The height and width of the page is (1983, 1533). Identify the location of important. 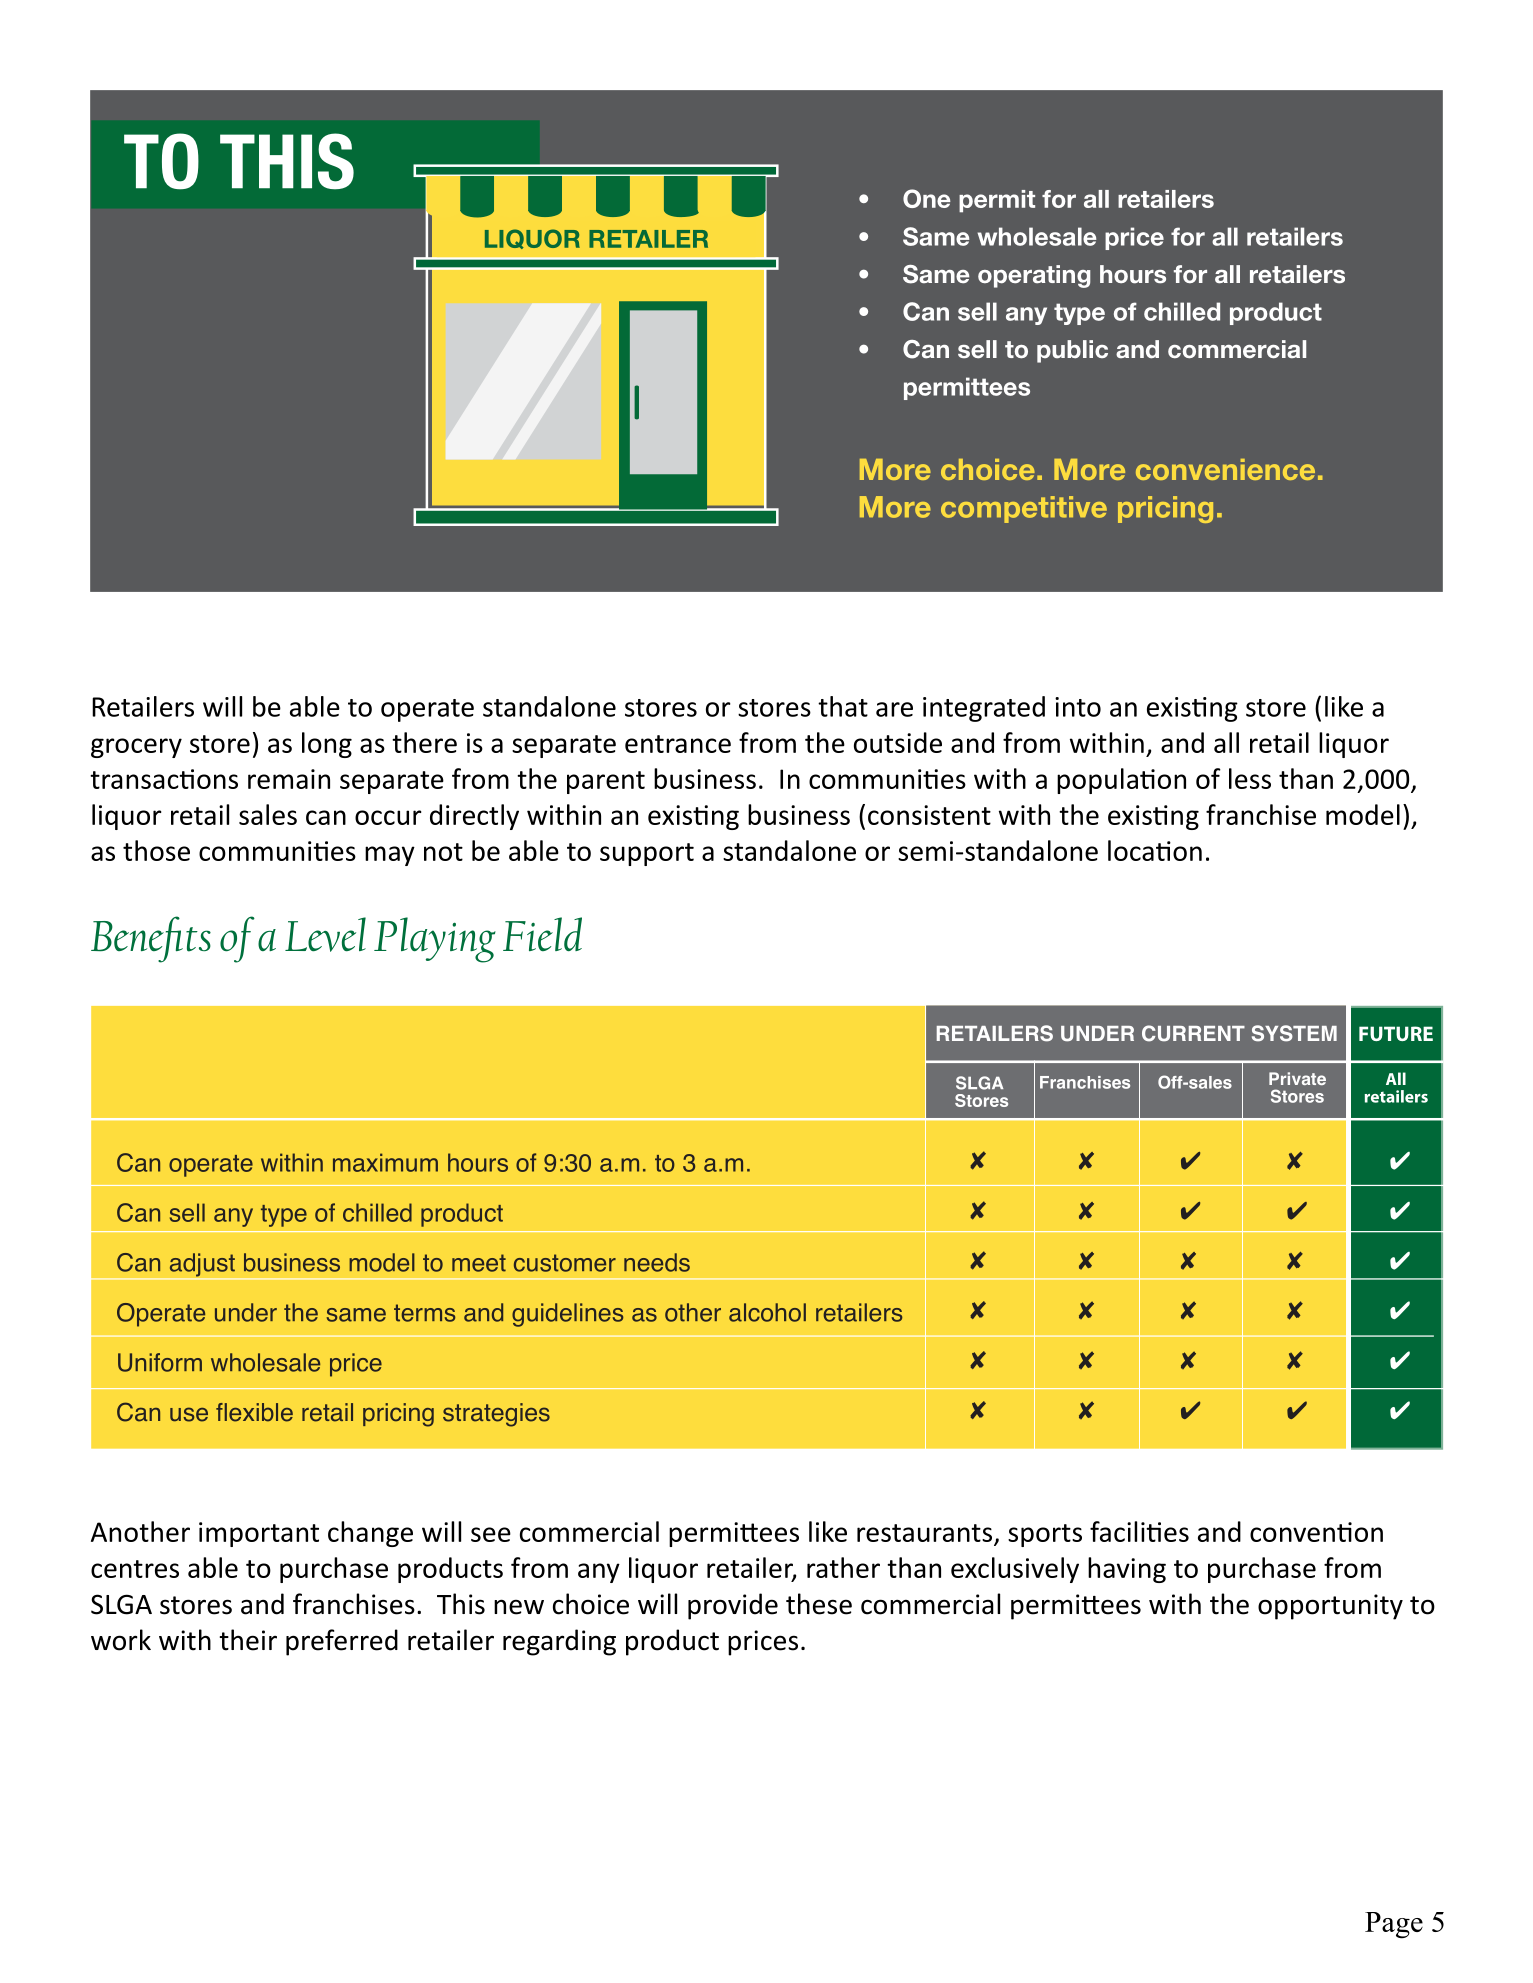
(259, 1534).
